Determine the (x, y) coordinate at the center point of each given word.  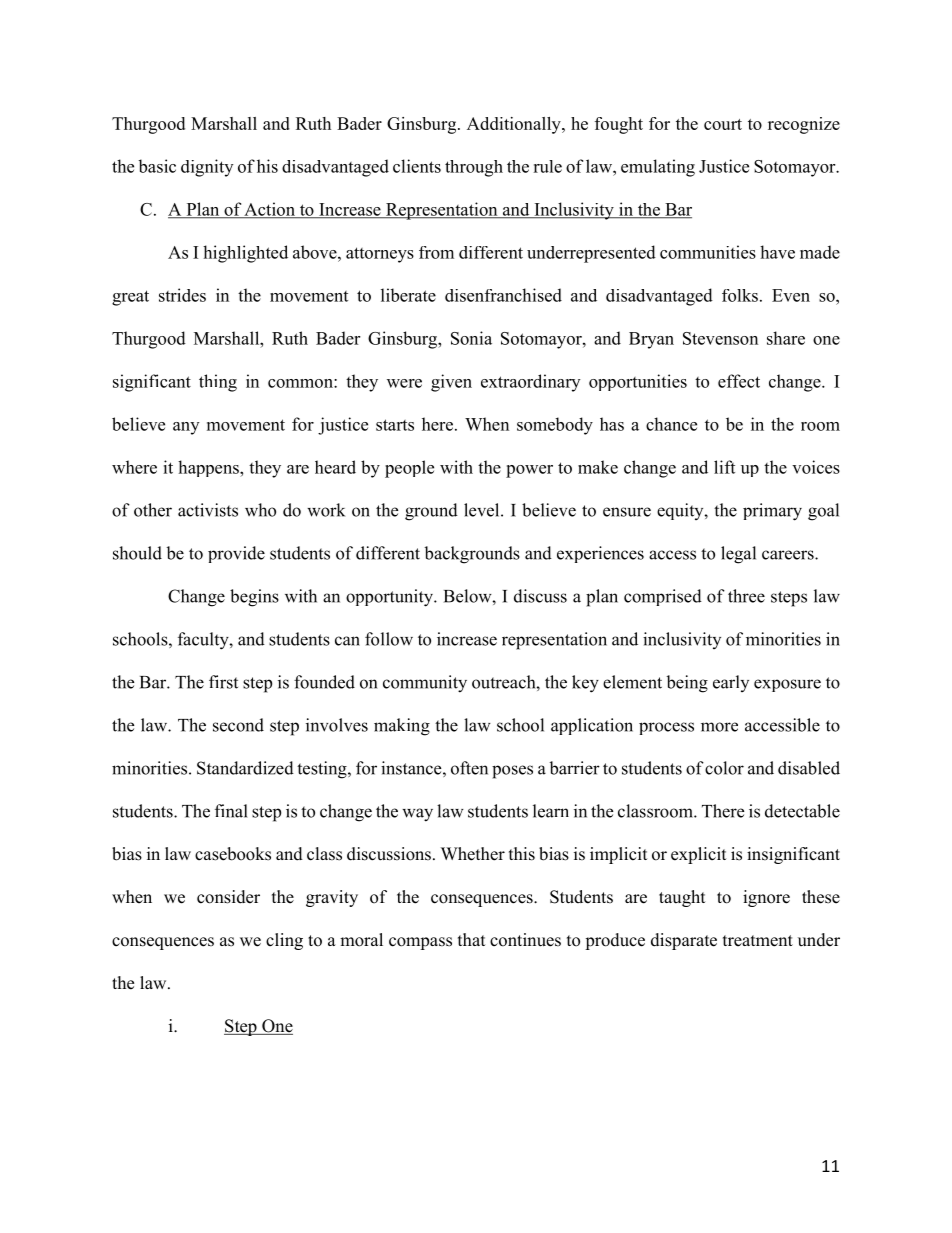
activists (208, 510)
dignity (207, 168)
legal (738, 555)
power (529, 471)
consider (228, 897)
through (474, 168)
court (723, 124)
